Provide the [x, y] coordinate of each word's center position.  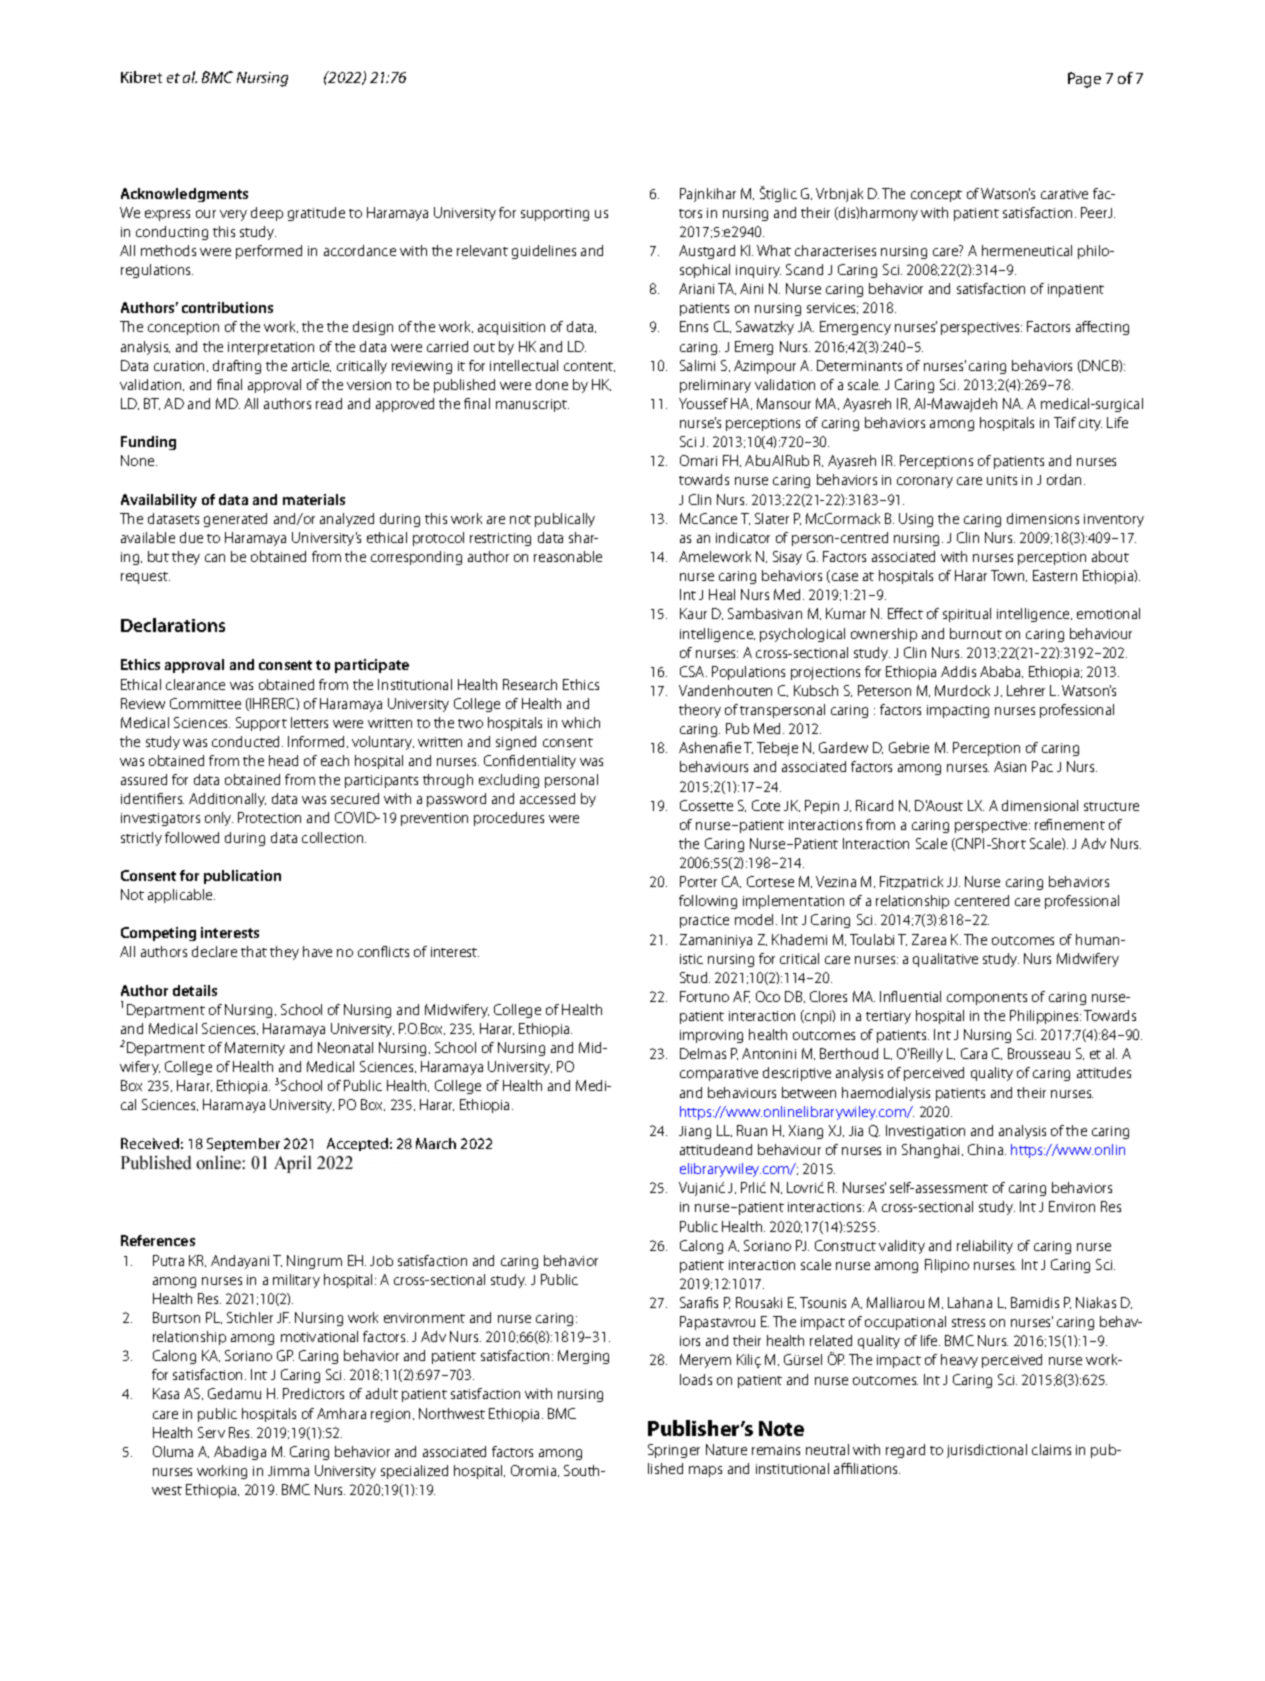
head [283, 760]
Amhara [341, 1413]
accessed [547, 798]
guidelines [544, 252]
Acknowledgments [184, 195]
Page [1084, 80]
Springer [674, 1451]
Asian [1010, 766]
